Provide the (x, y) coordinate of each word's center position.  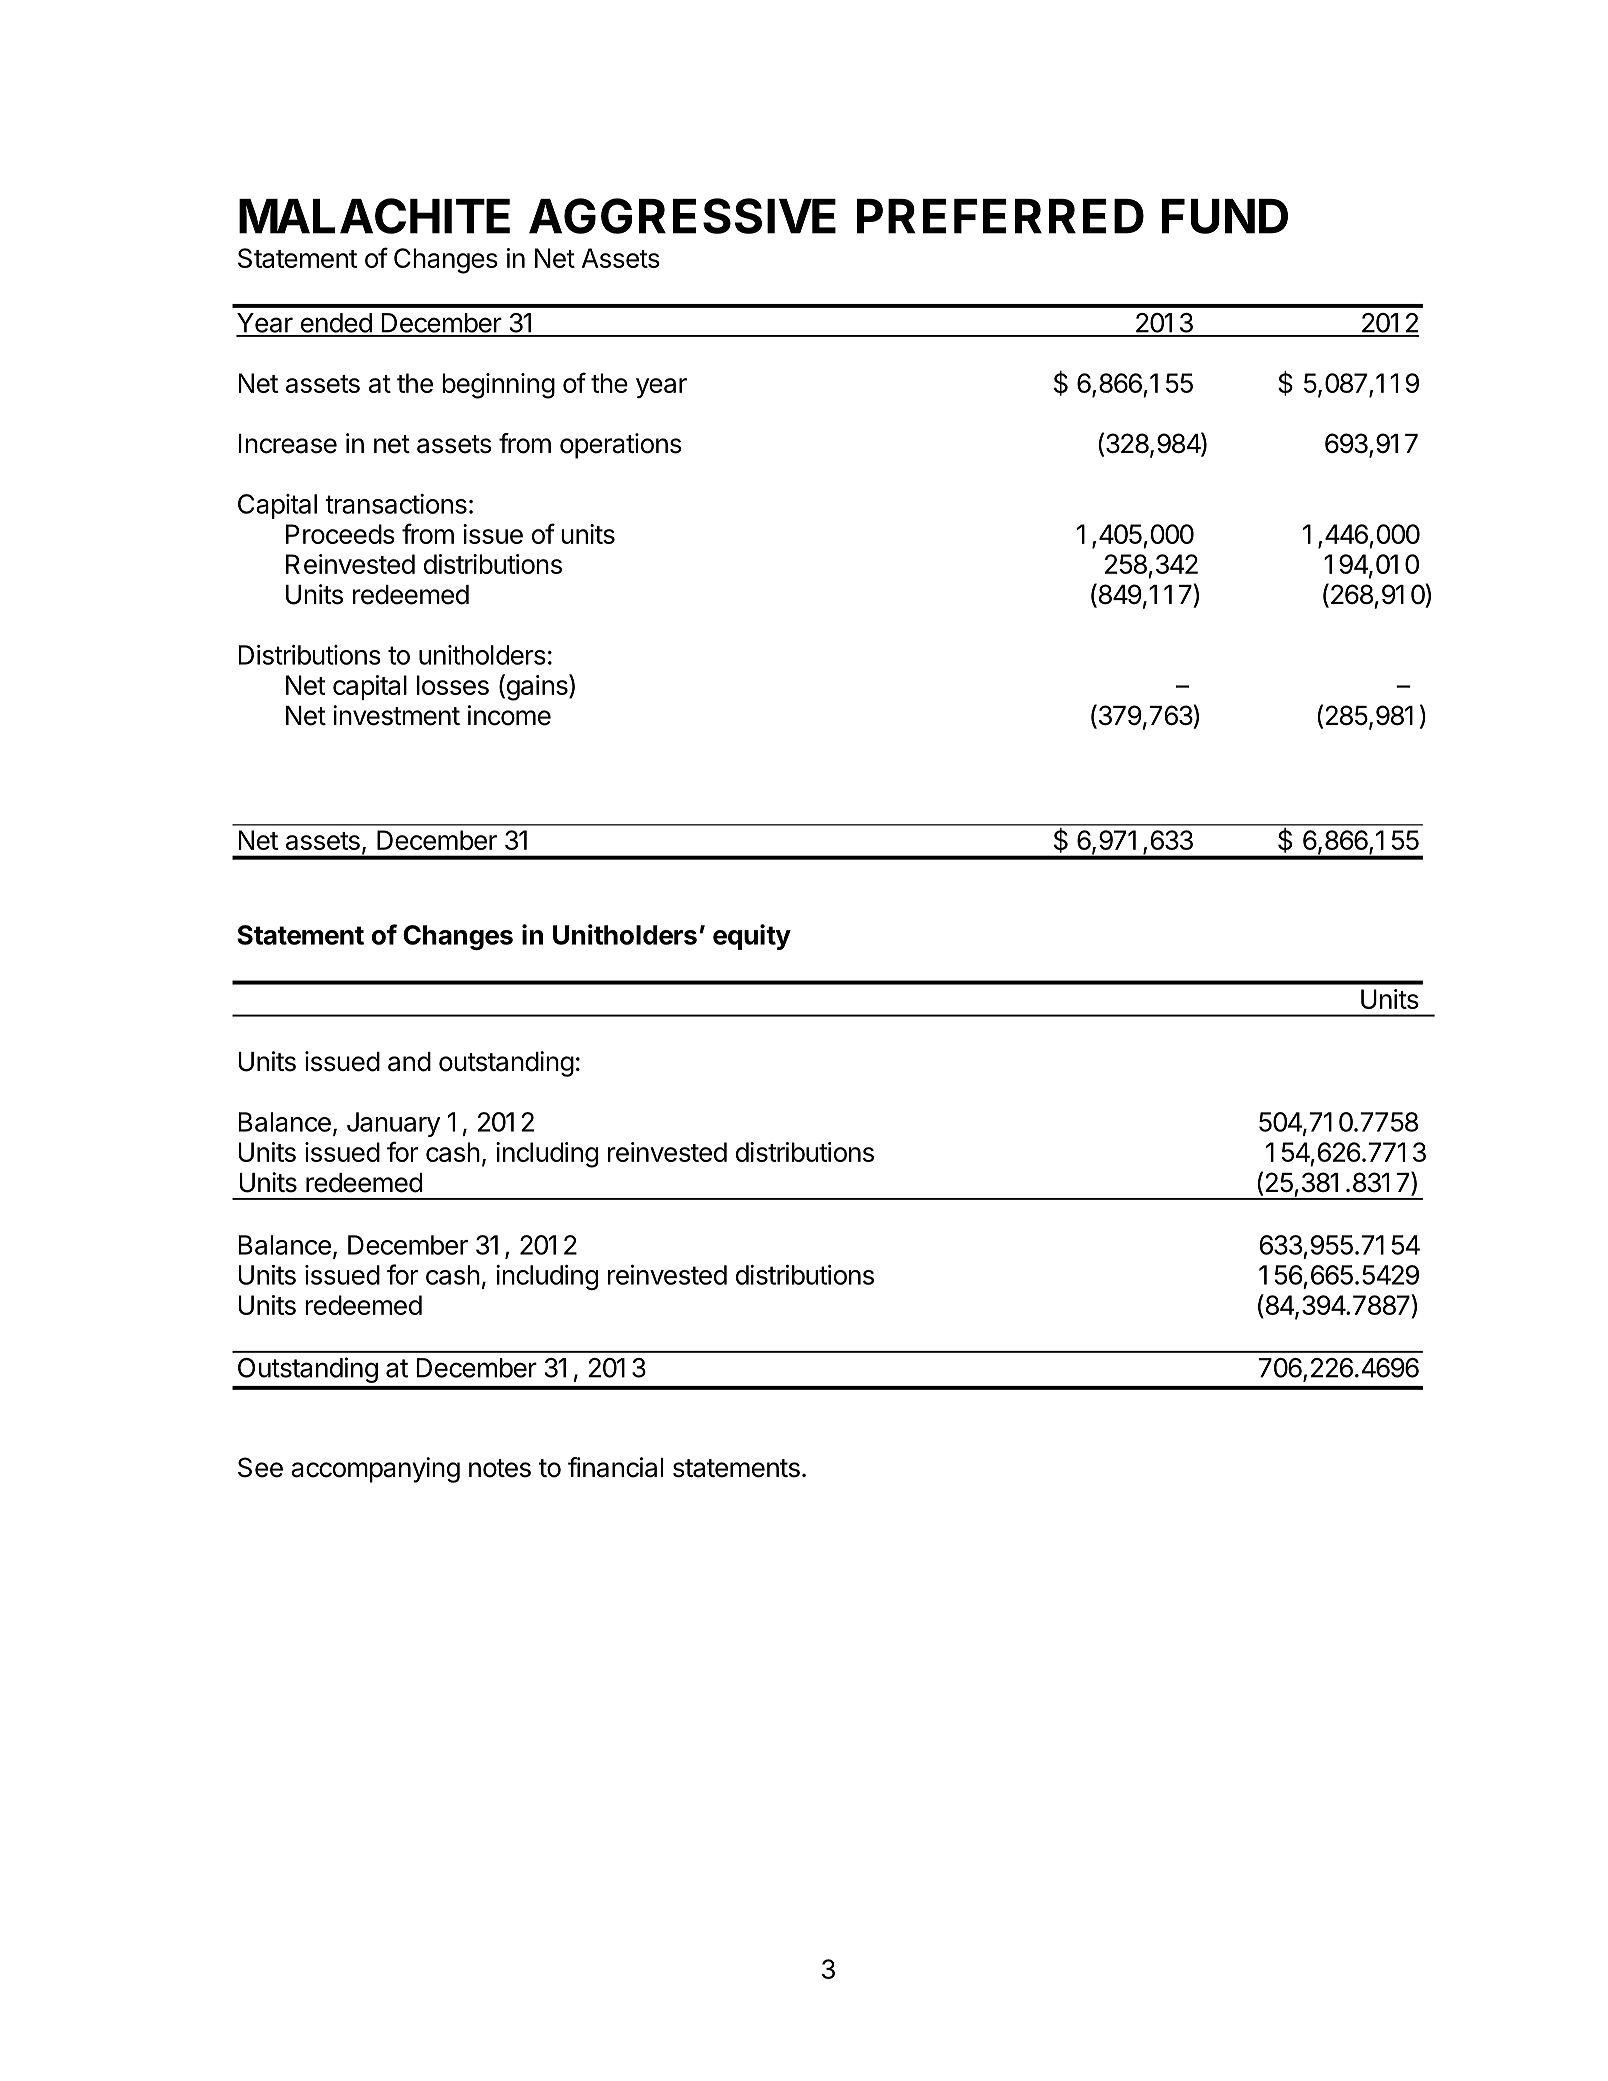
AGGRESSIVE (682, 216)
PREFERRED (1000, 216)
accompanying (375, 1470)
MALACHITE (374, 216)
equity (752, 937)
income (509, 715)
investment (396, 715)
